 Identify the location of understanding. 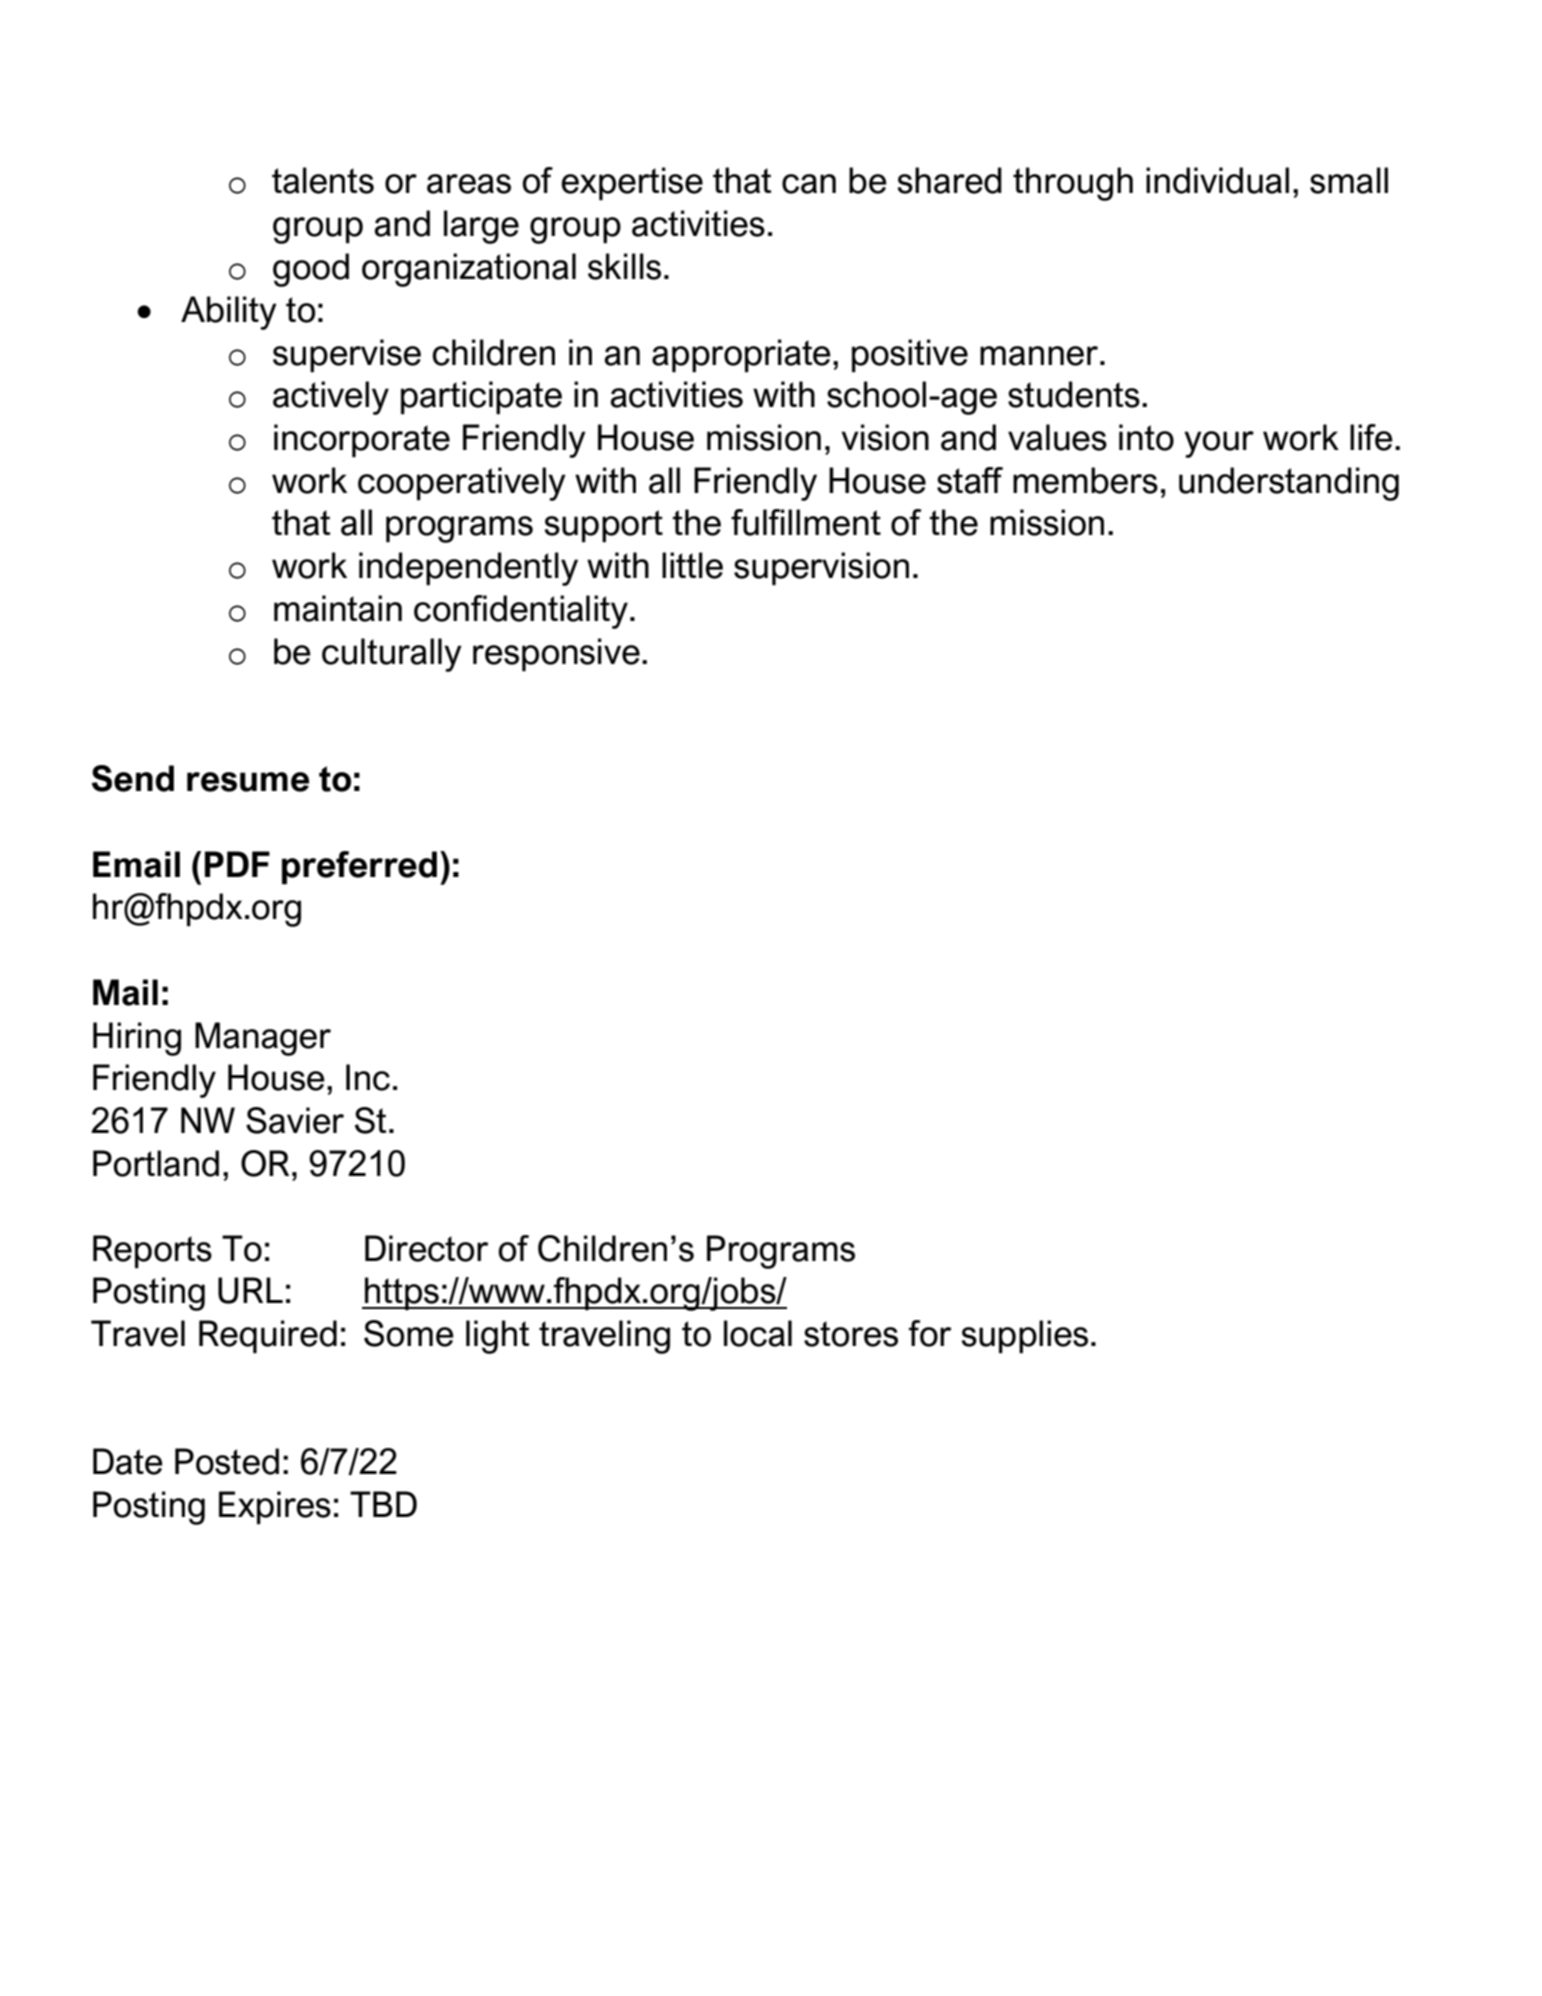
(1289, 484).
